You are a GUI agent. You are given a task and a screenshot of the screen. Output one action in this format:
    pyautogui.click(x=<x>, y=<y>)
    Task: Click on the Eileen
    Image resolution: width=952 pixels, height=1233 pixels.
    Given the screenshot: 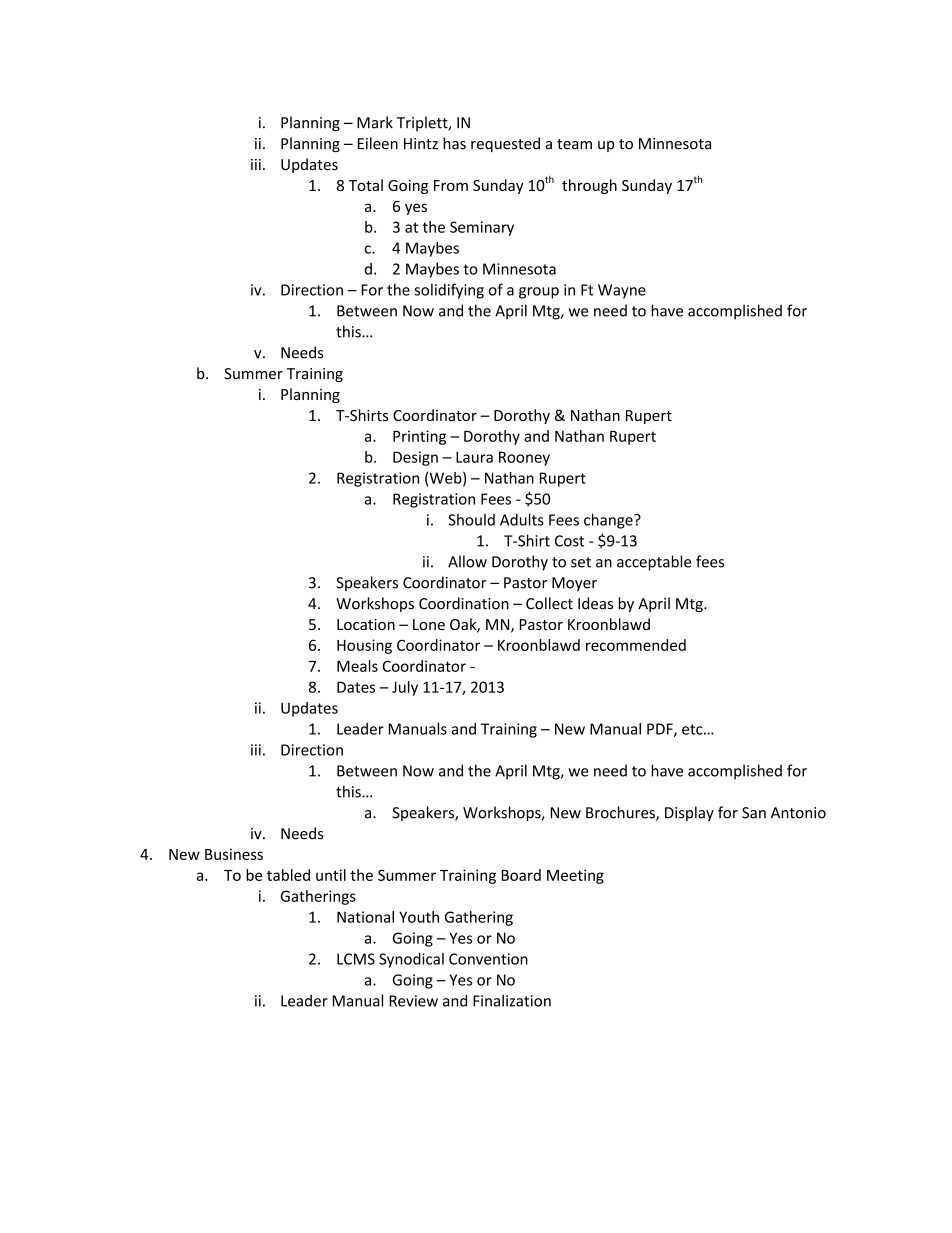 What is the action you would take?
    pyautogui.click(x=378, y=143)
